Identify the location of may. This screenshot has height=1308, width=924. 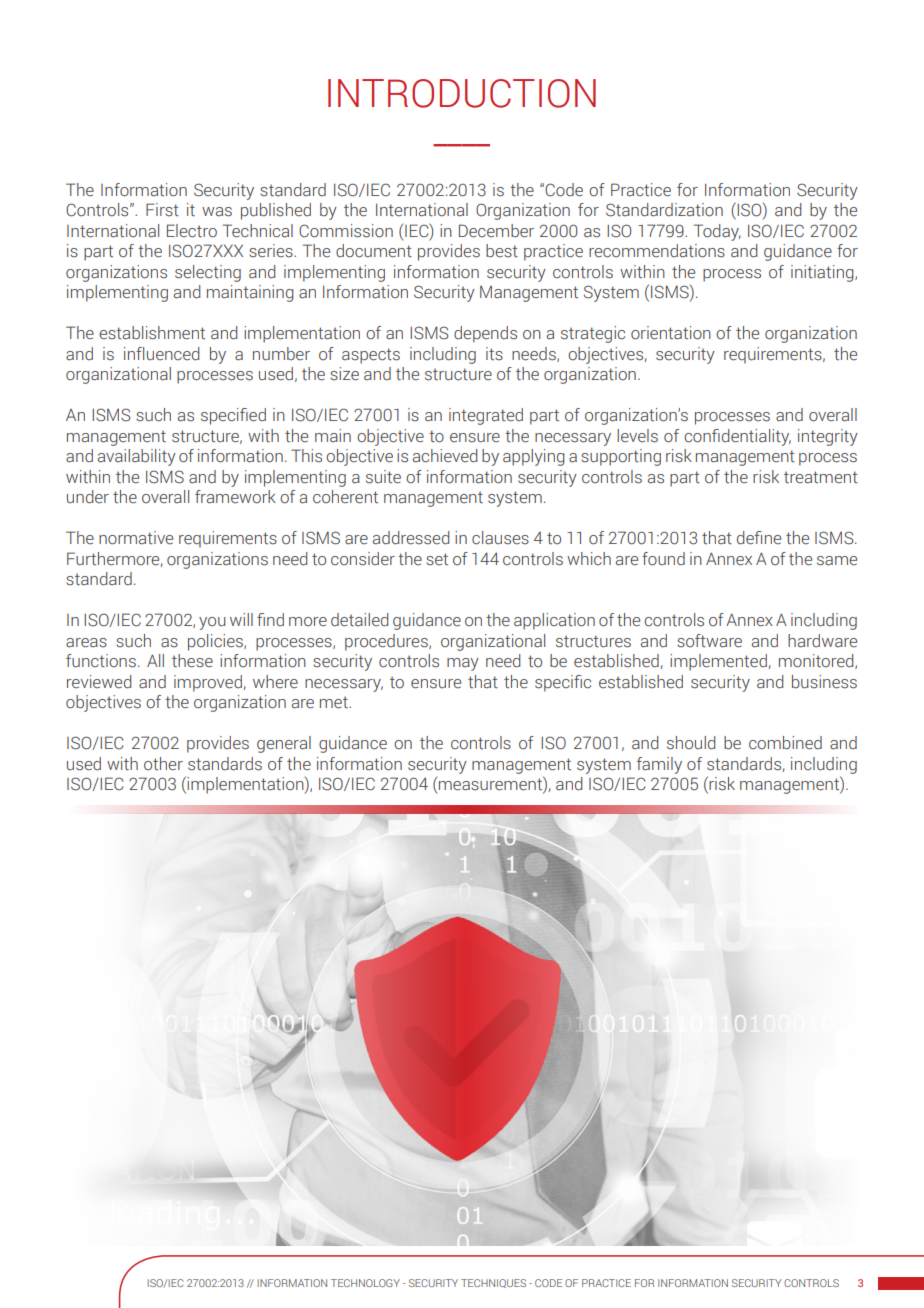
(463, 664).
